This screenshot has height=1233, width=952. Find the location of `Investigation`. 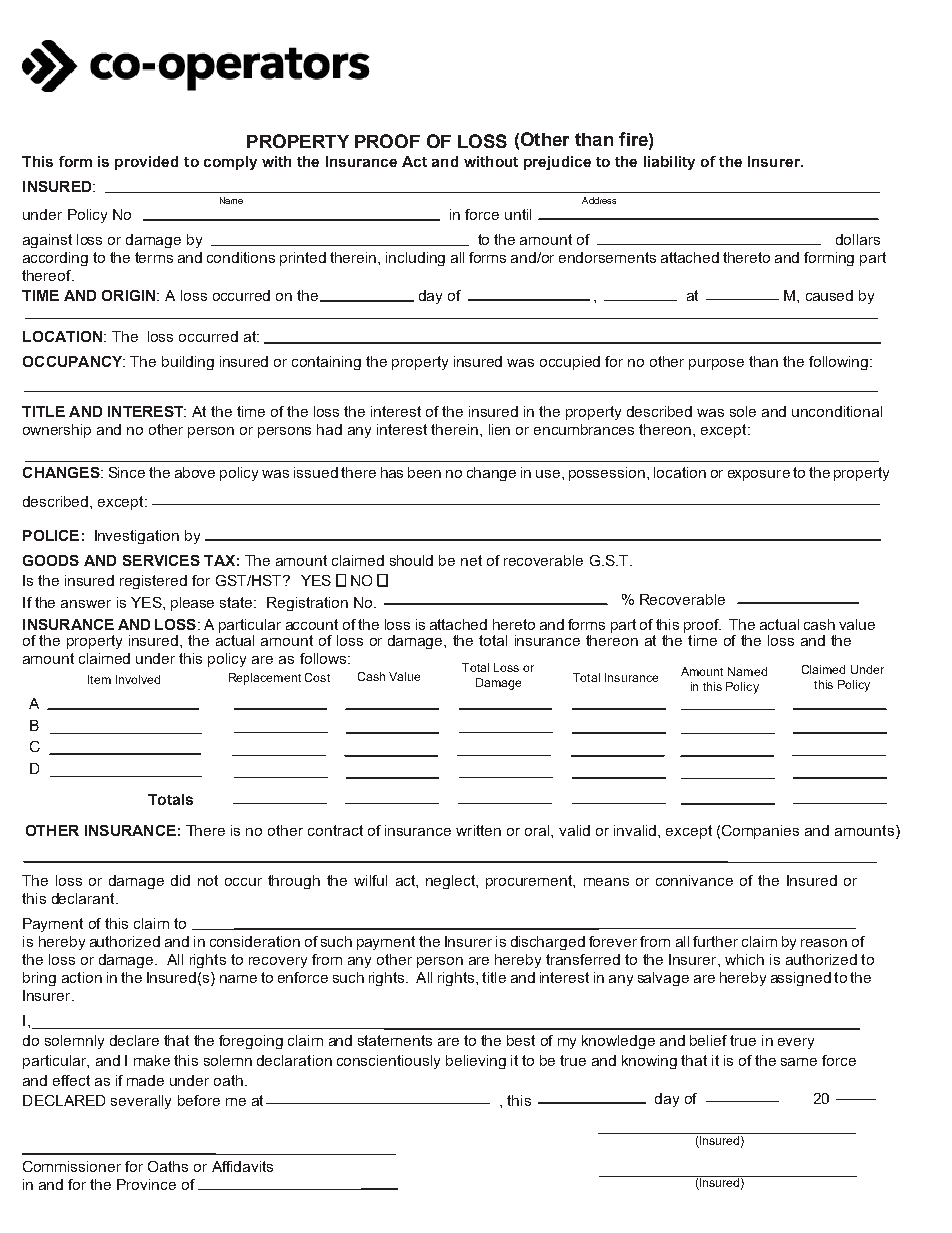

Investigation is located at coordinates (137, 537).
